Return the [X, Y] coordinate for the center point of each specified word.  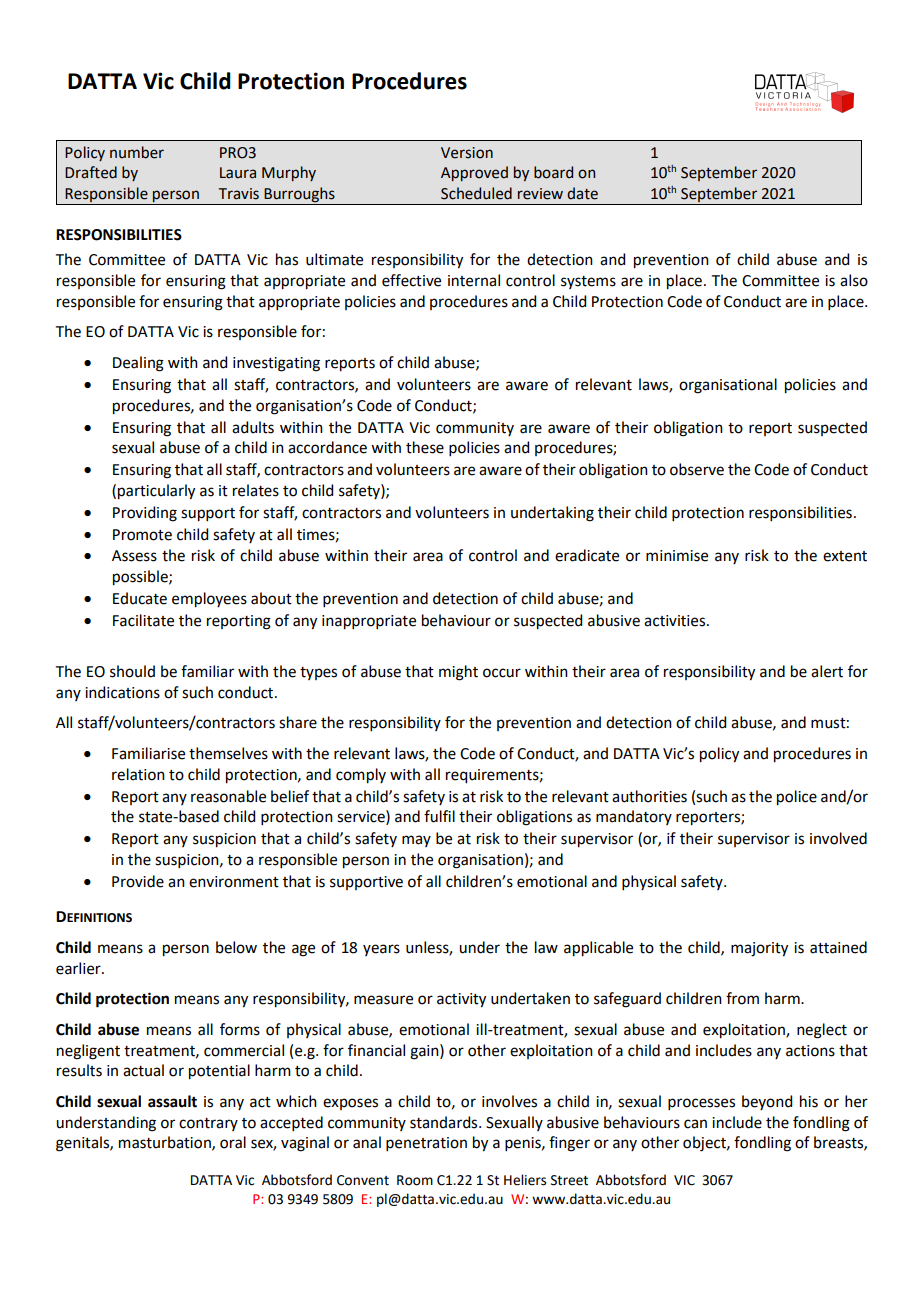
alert [827, 671]
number [137, 152]
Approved [474, 173]
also [854, 280]
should [132, 671]
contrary [208, 1124]
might [458, 673]
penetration [426, 1144]
